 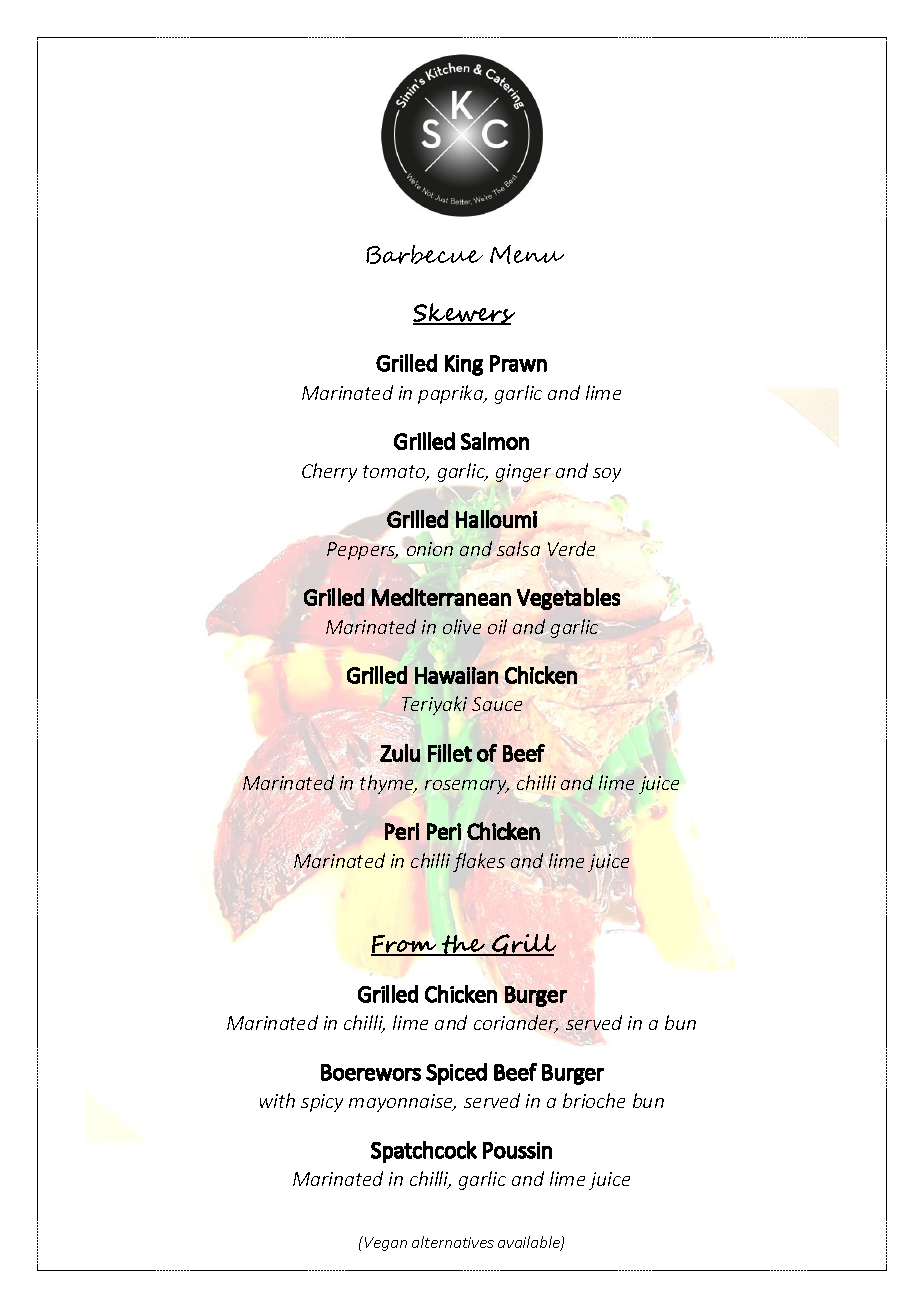 What do you see at coordinates (441, 597) in the screenshot?
I see `Mediterranean` at bounding box center [441, 597].
